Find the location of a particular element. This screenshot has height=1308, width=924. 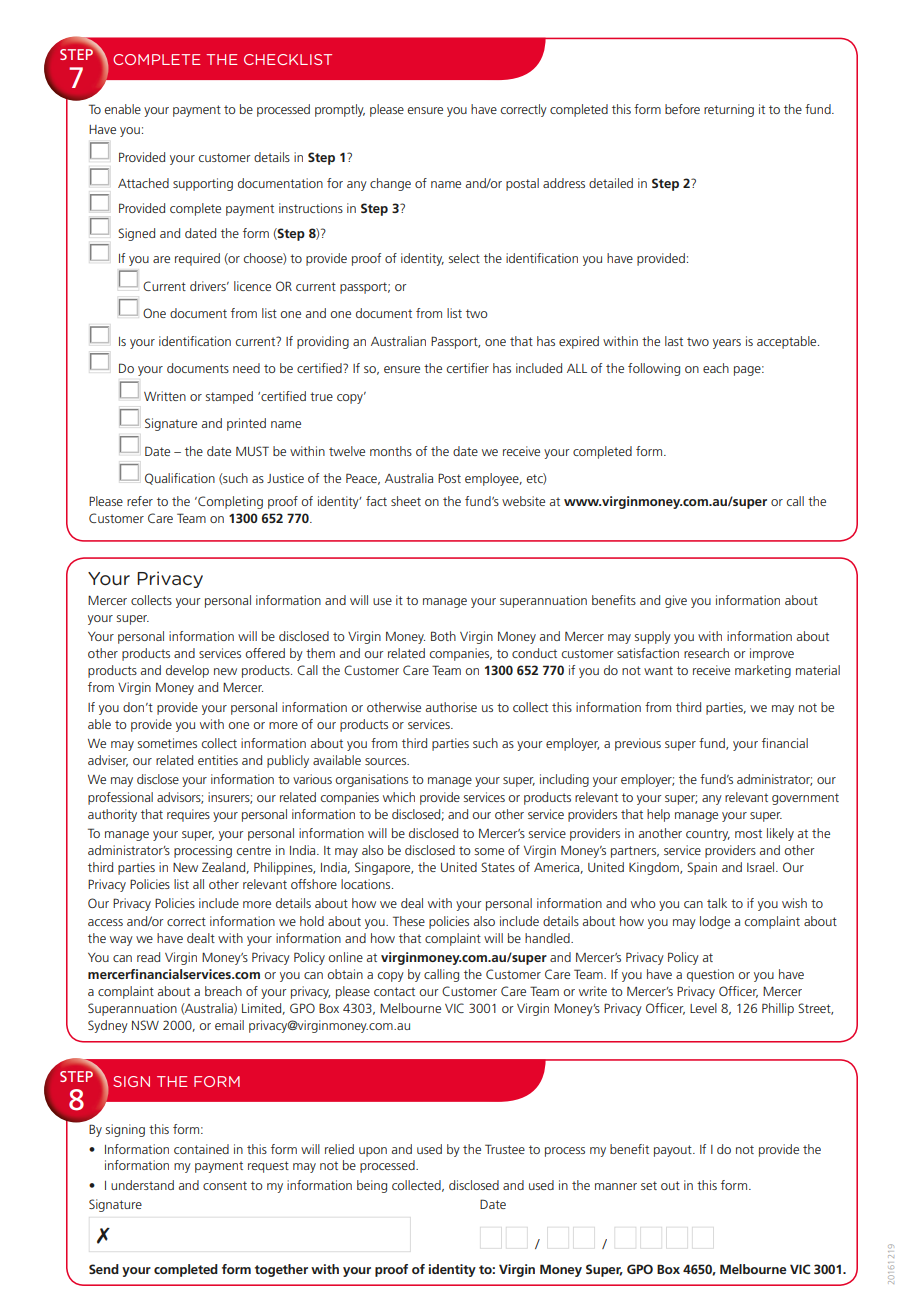

change is located at coordinates (390, 184).
